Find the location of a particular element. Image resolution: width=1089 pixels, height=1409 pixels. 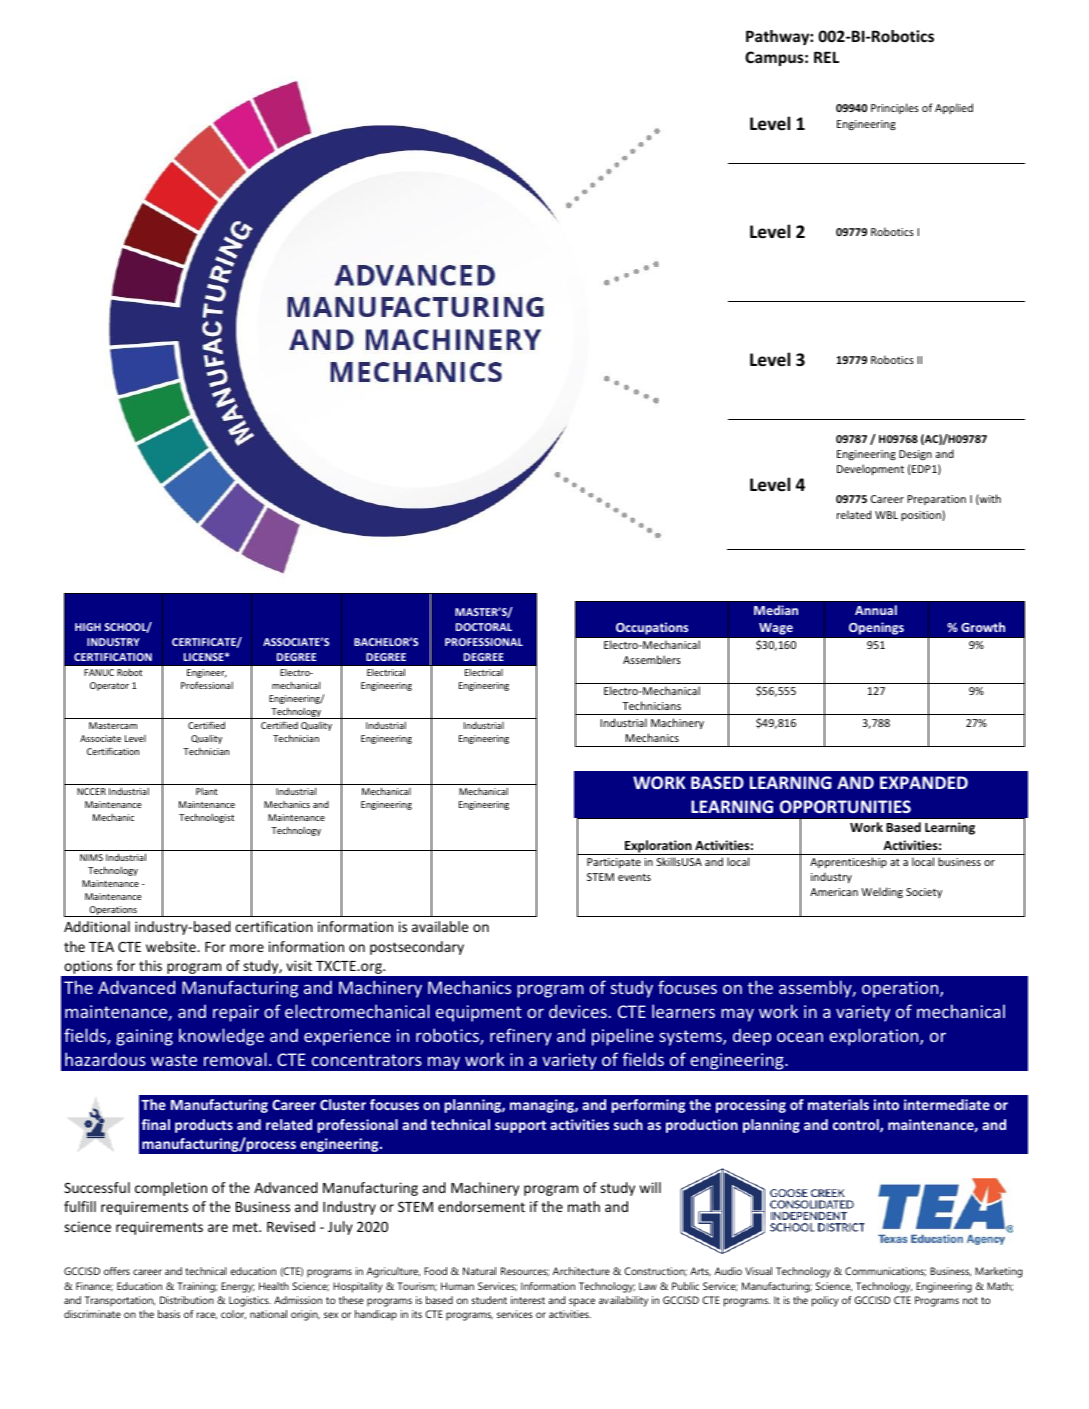

DOCTORAL is located at coordinates (484, 627).
